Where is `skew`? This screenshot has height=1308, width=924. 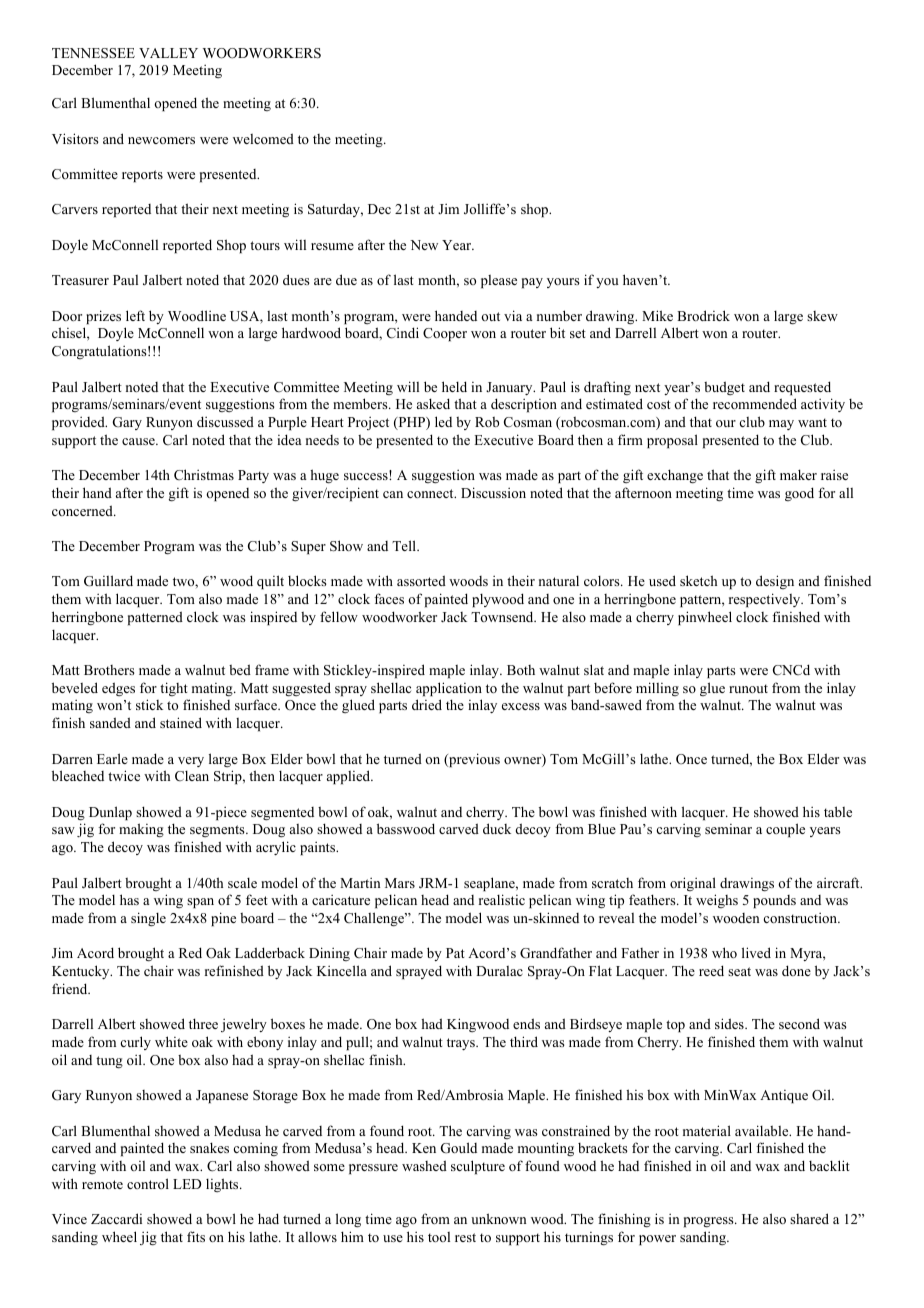
skew is located at coordinates (822, 316).
